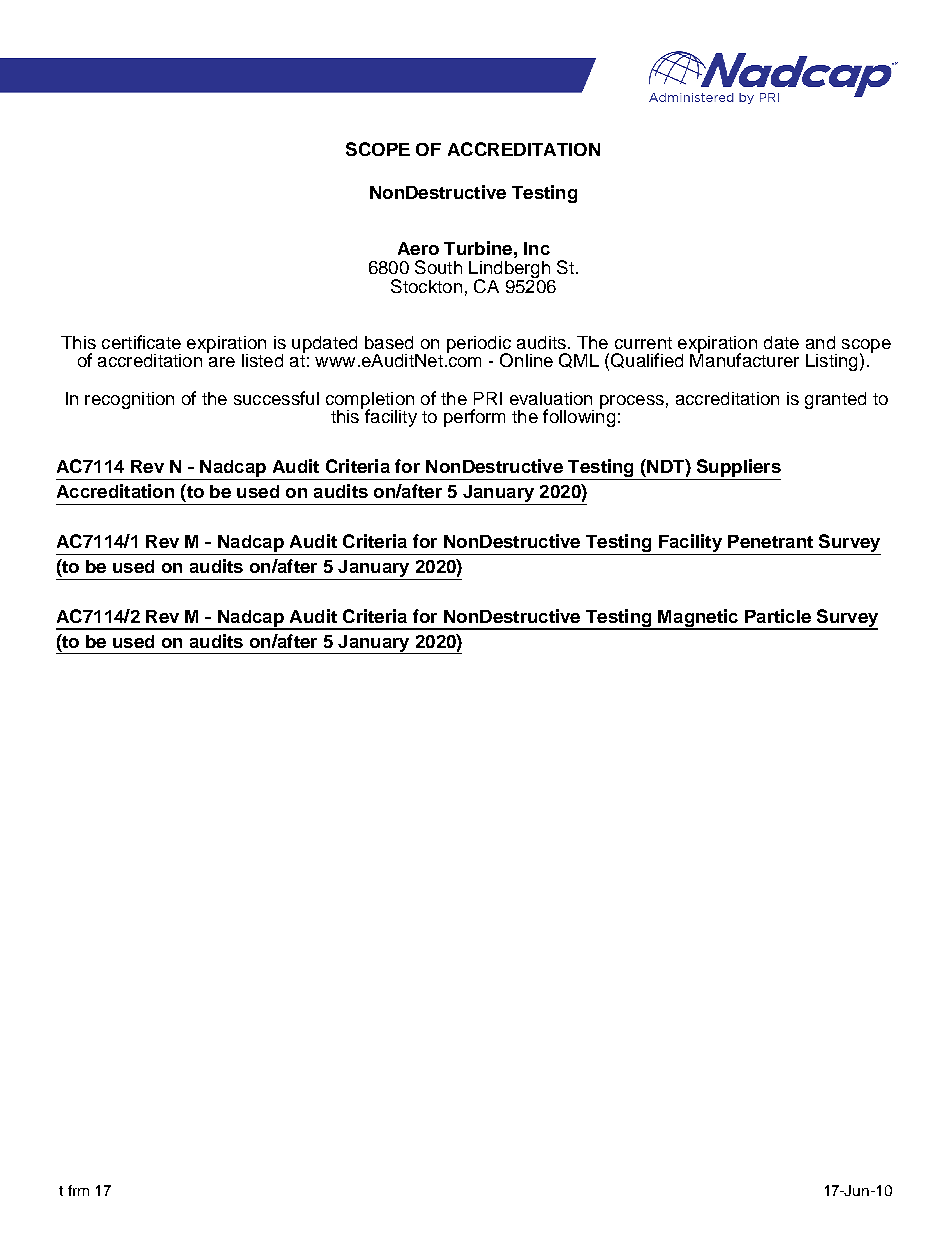  Describe the element at coordinates (778, 616) in the screenshot. I see `Particle` at that location.
